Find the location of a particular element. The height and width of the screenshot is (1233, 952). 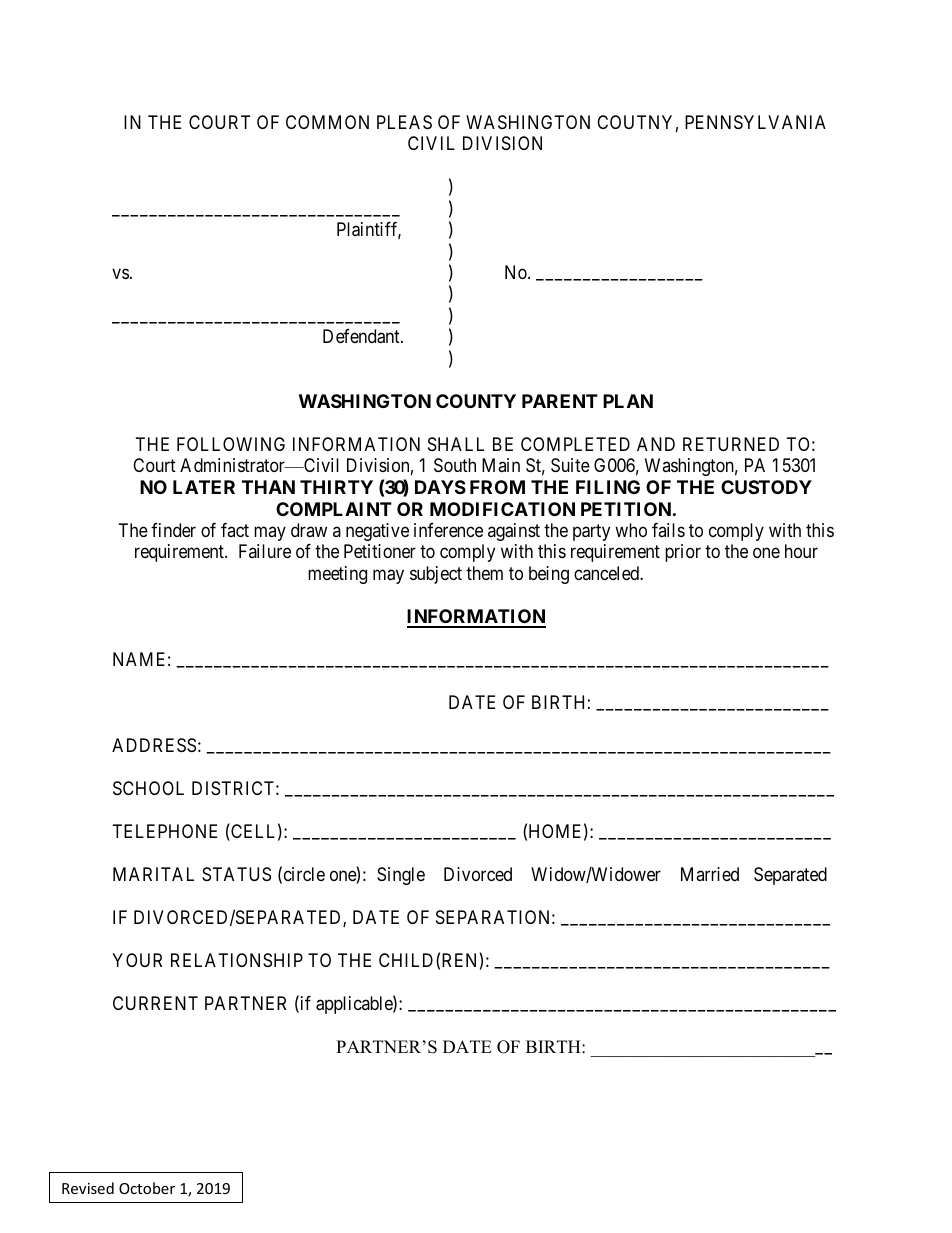

COMMON is located at coordinates (327, 122).
